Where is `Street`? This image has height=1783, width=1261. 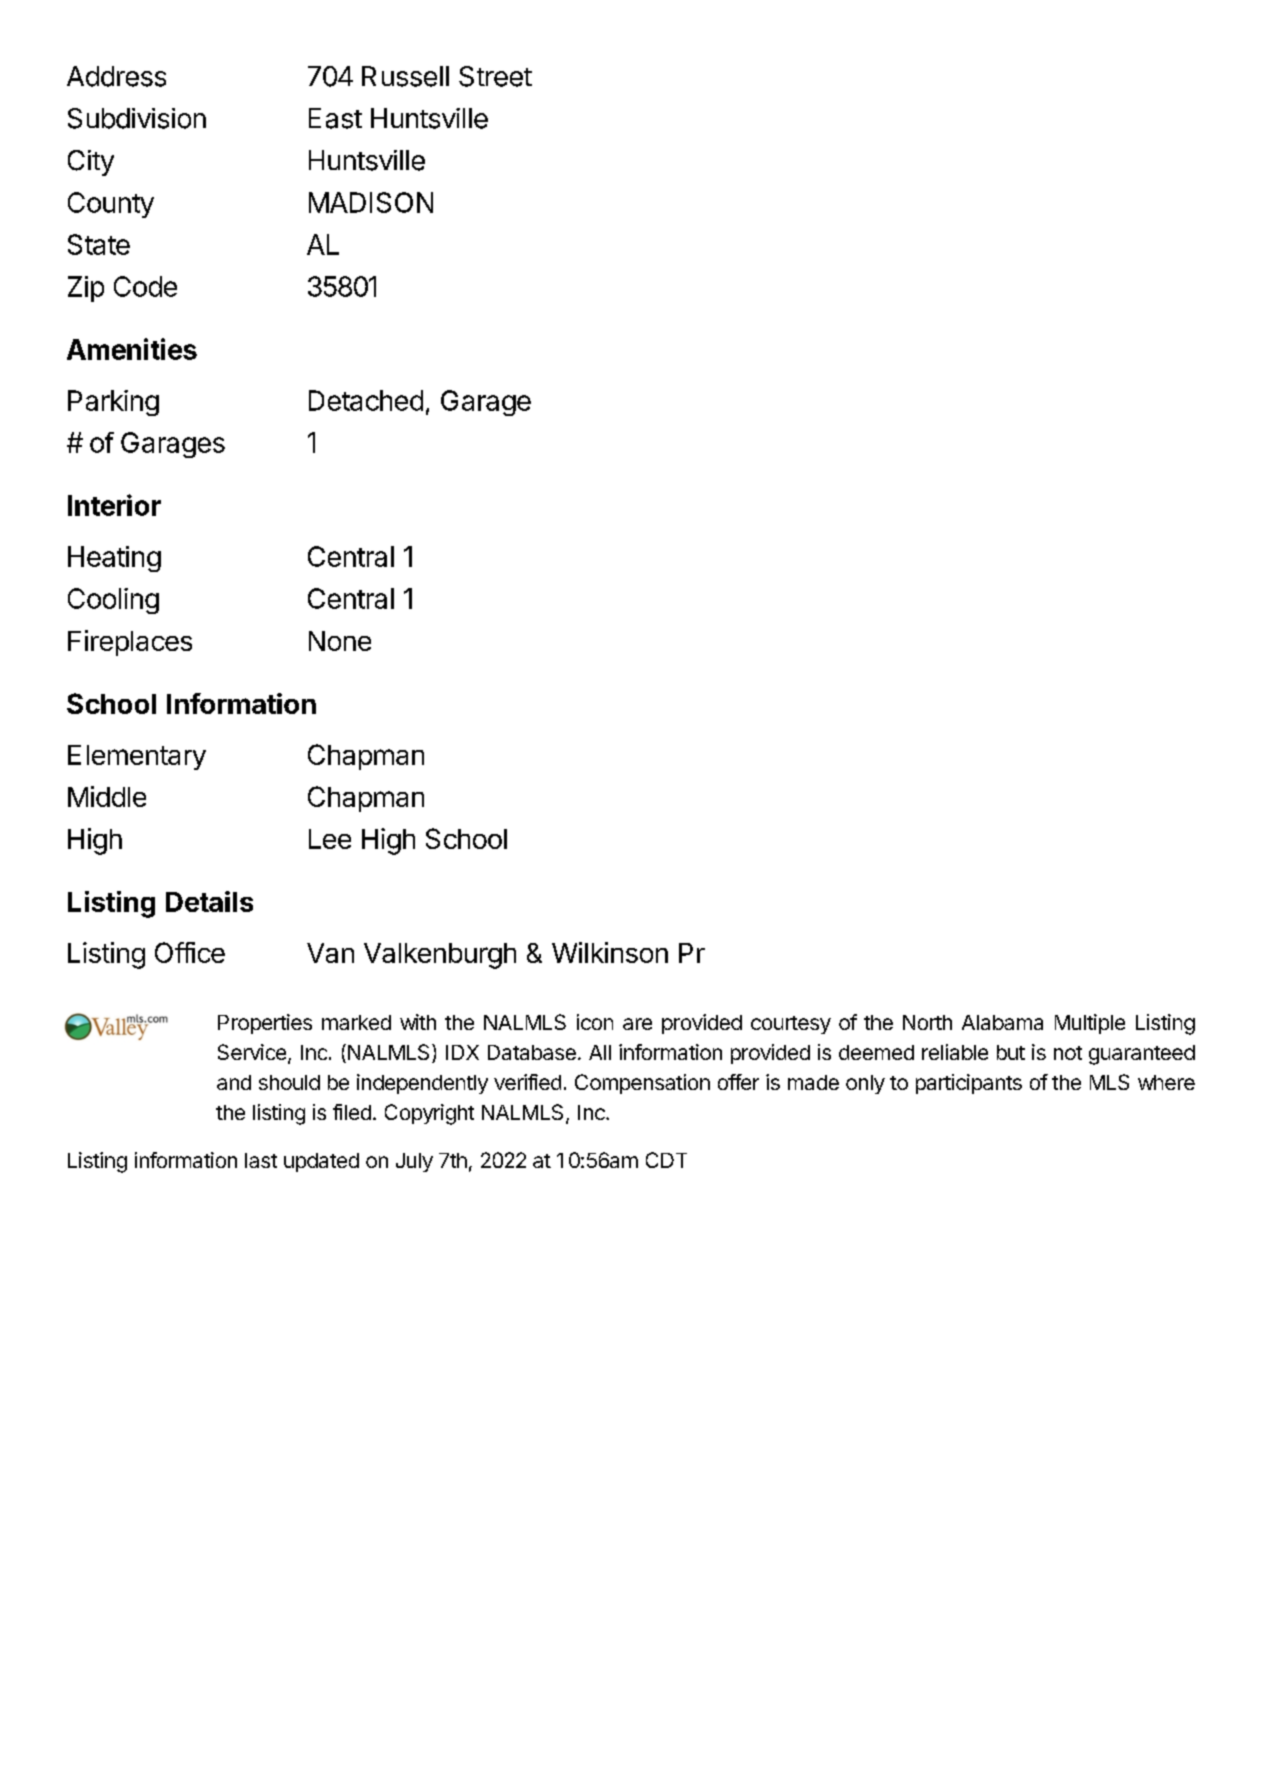
Street is located at coordinates (495, 76).
